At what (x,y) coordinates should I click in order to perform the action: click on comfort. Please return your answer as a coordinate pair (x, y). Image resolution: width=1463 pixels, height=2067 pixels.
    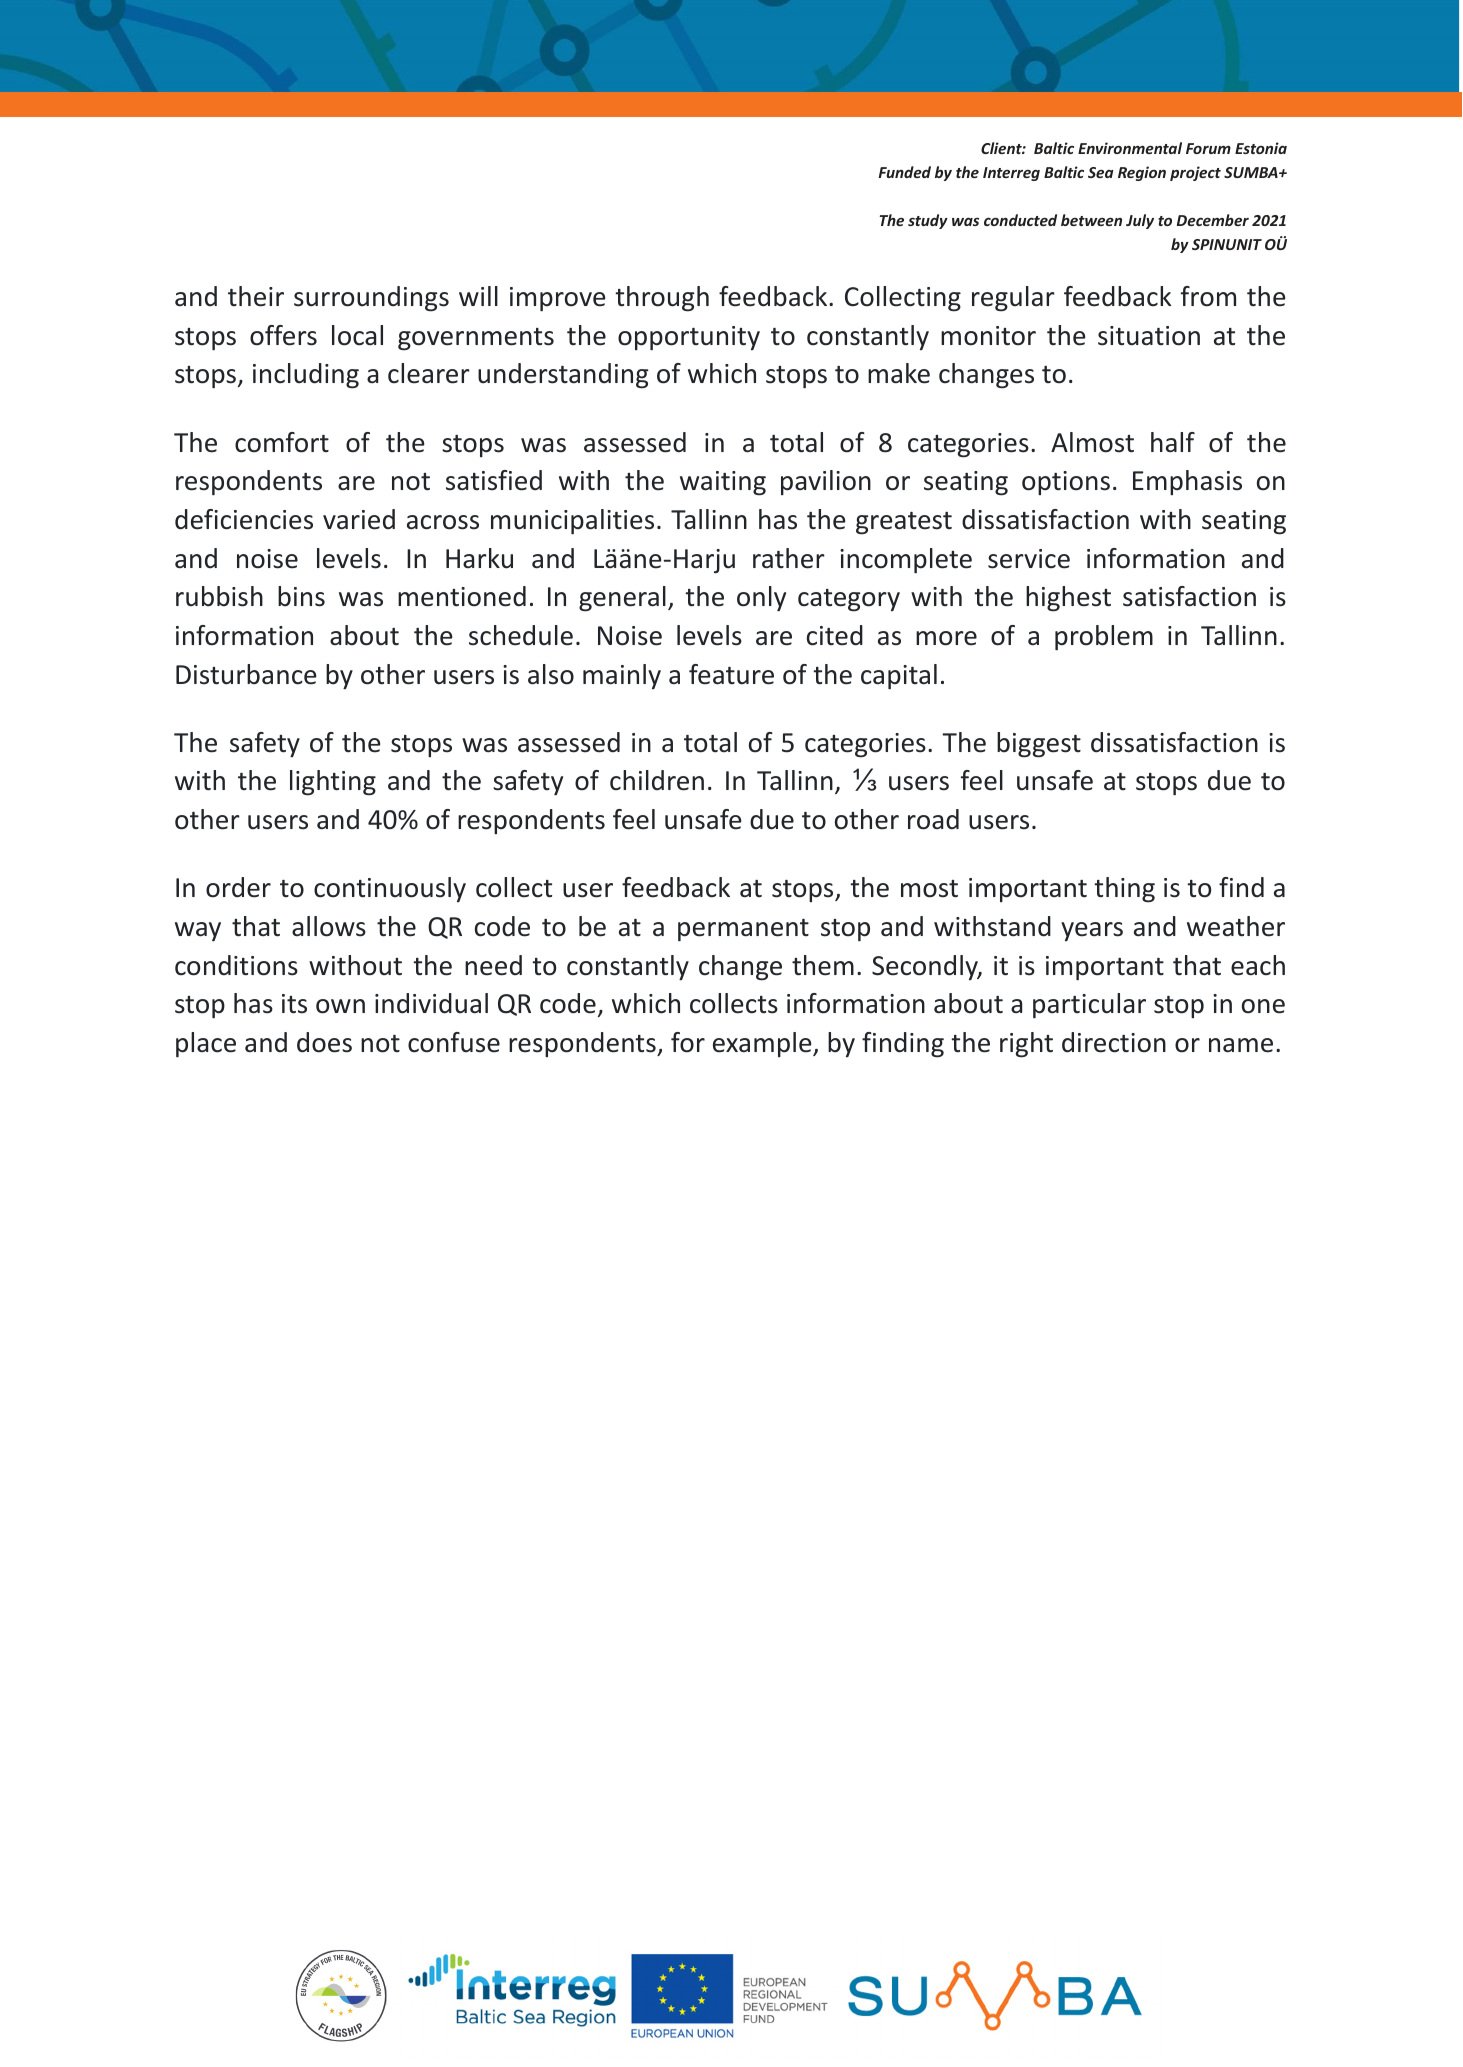
    Looking at the image, I should click on (282, 442).
